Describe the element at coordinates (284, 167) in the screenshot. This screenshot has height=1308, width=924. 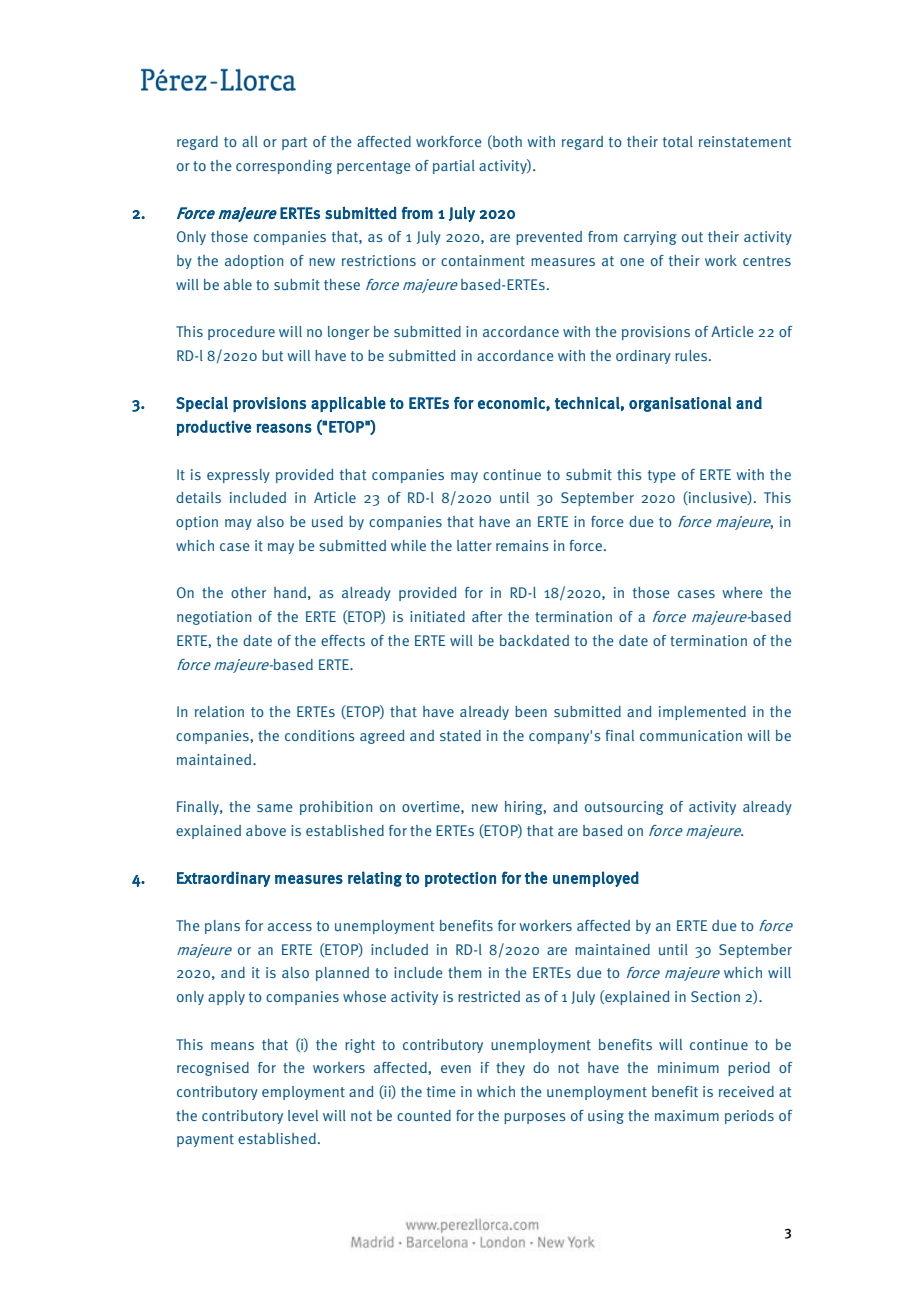
I see `corresponding` at that location.
